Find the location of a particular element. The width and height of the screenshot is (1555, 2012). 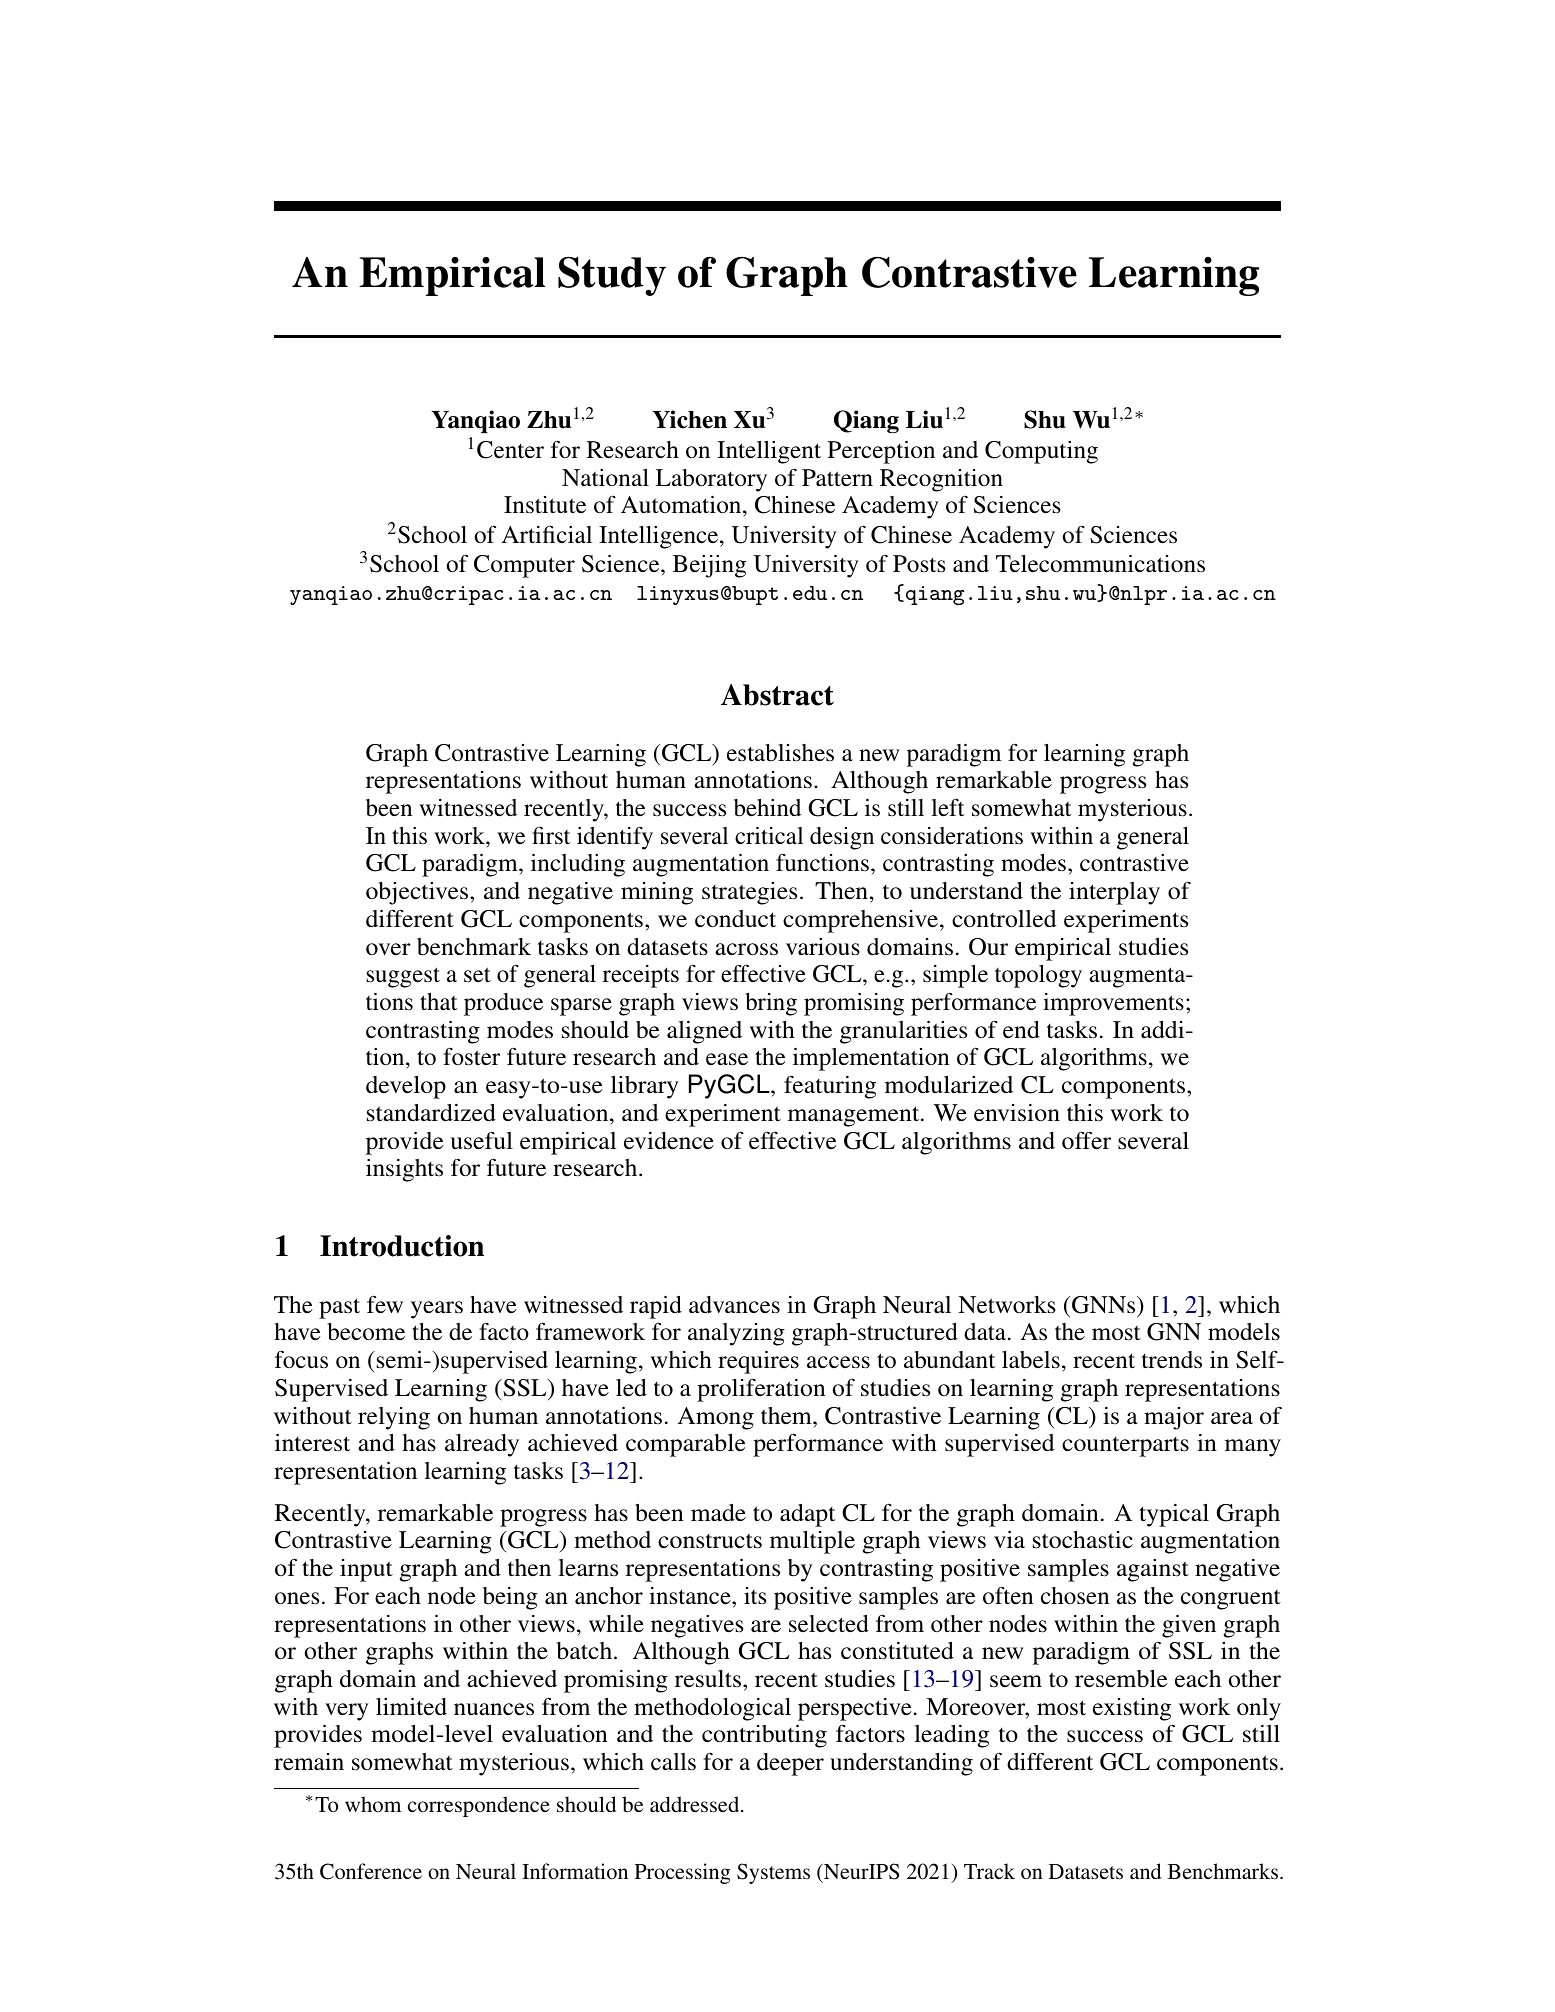

objectives is located at coordinates (418, 893).
